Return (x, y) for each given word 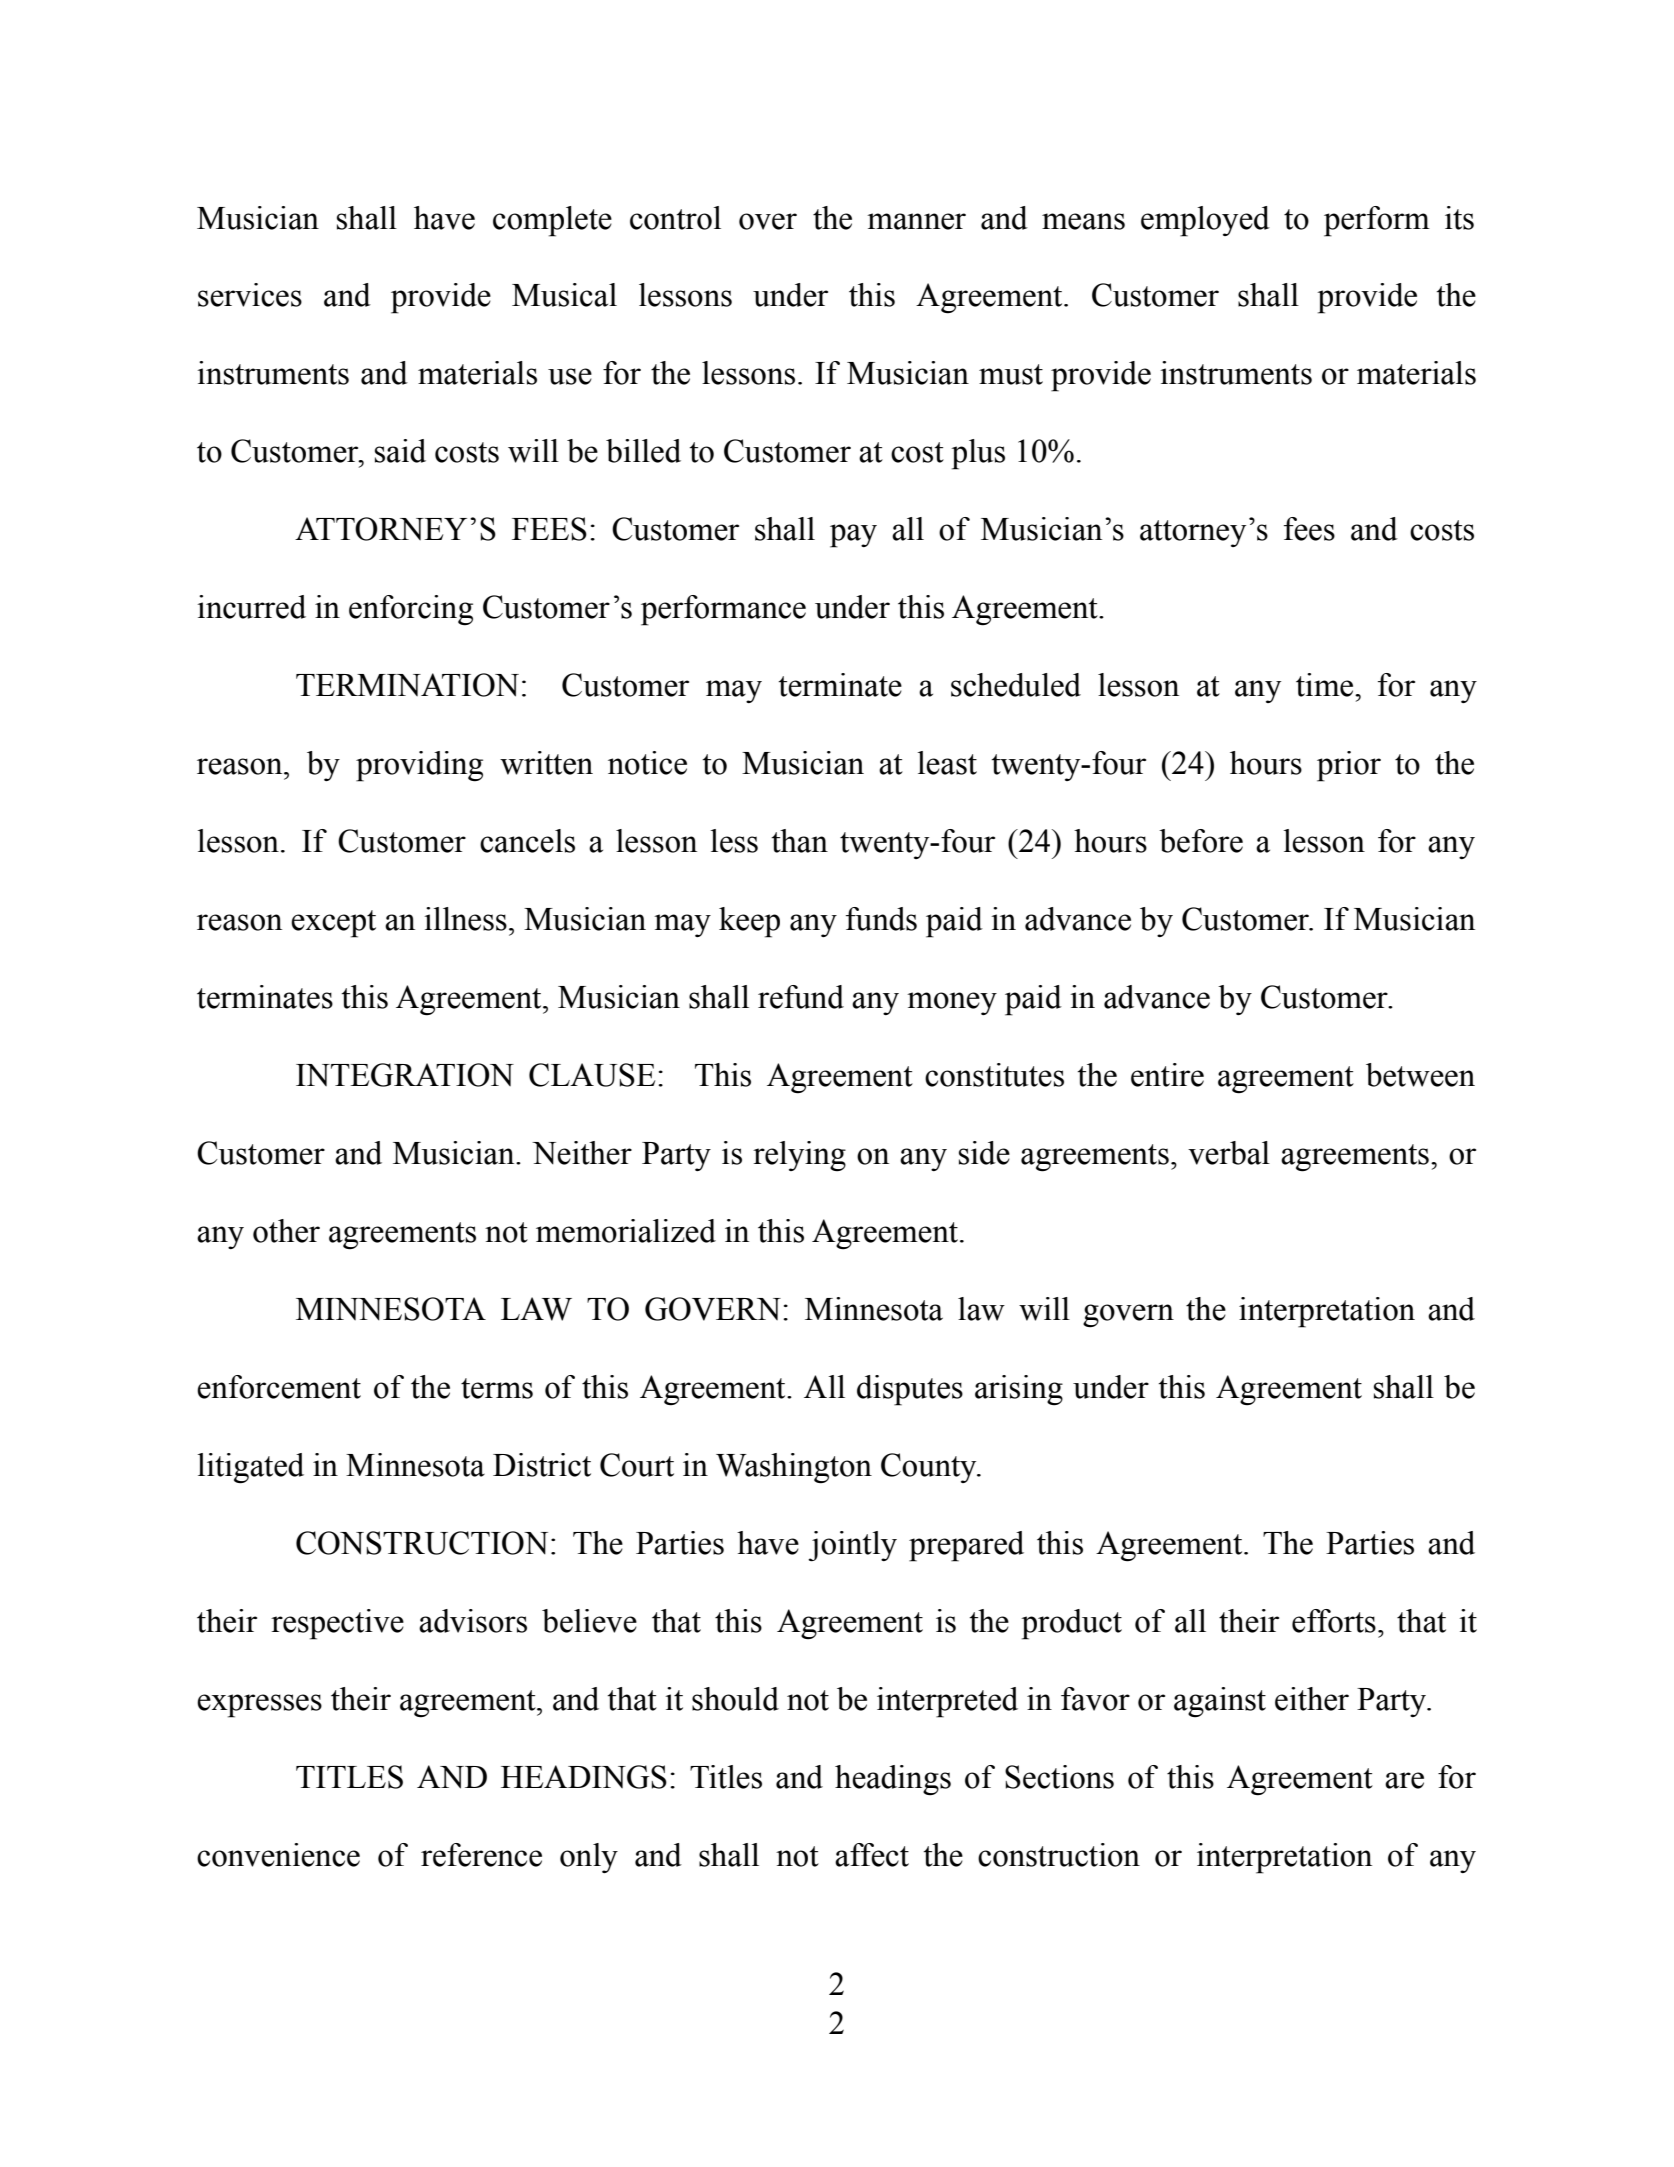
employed (1205, 221)
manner (916, 221)
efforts (1334, 1621)
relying (799, 1156)
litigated (251, 1468)
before (1201, 841)
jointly (852, 1546)
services (250, 295)
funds (881, 919)
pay (853, 536)
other (286, 1231)
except (333, 924)
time (1326, 685)
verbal (1229, 1153)
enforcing (411, 610)
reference (481, 1855)
